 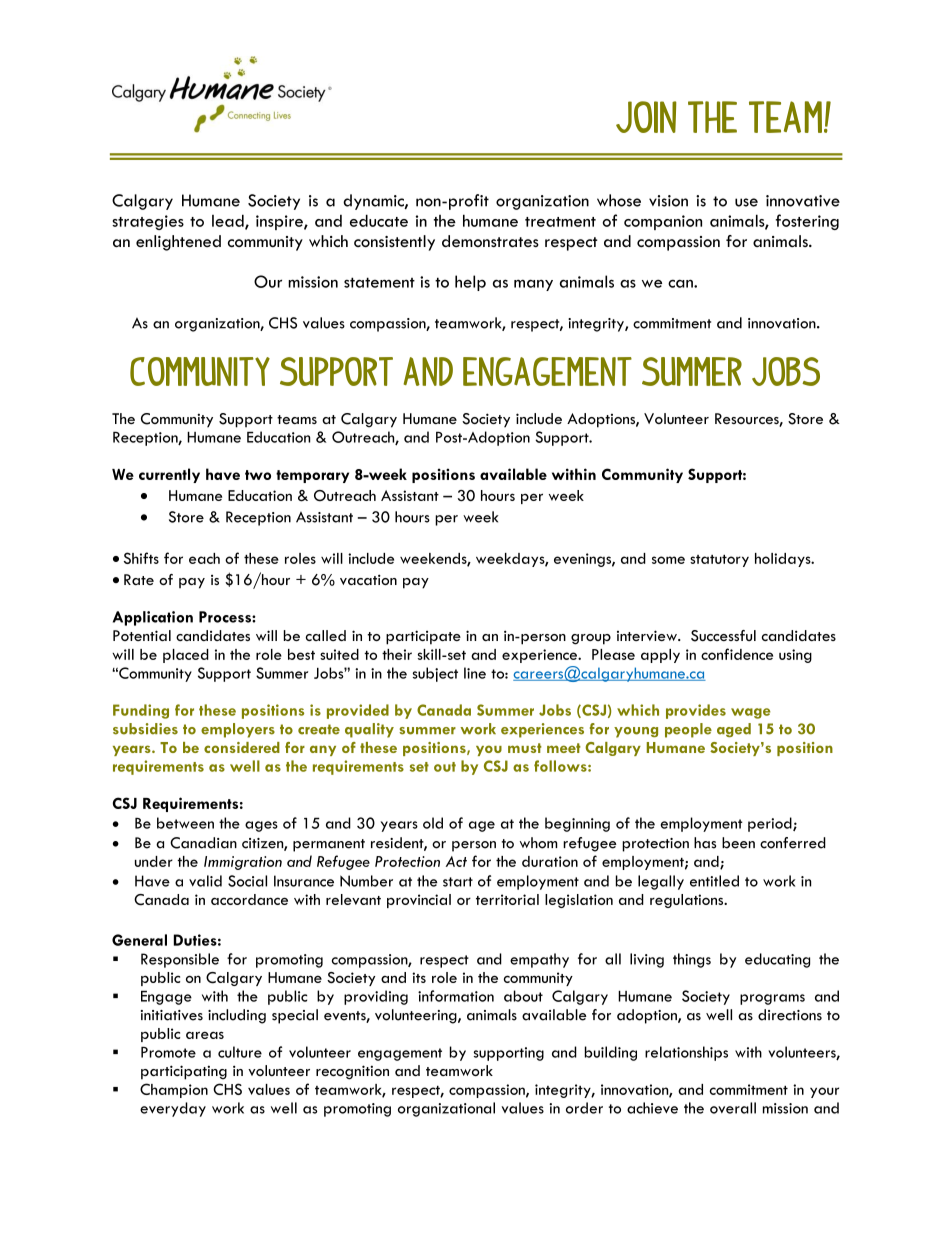 I want to click on order, so click(x=584, y=1108).
